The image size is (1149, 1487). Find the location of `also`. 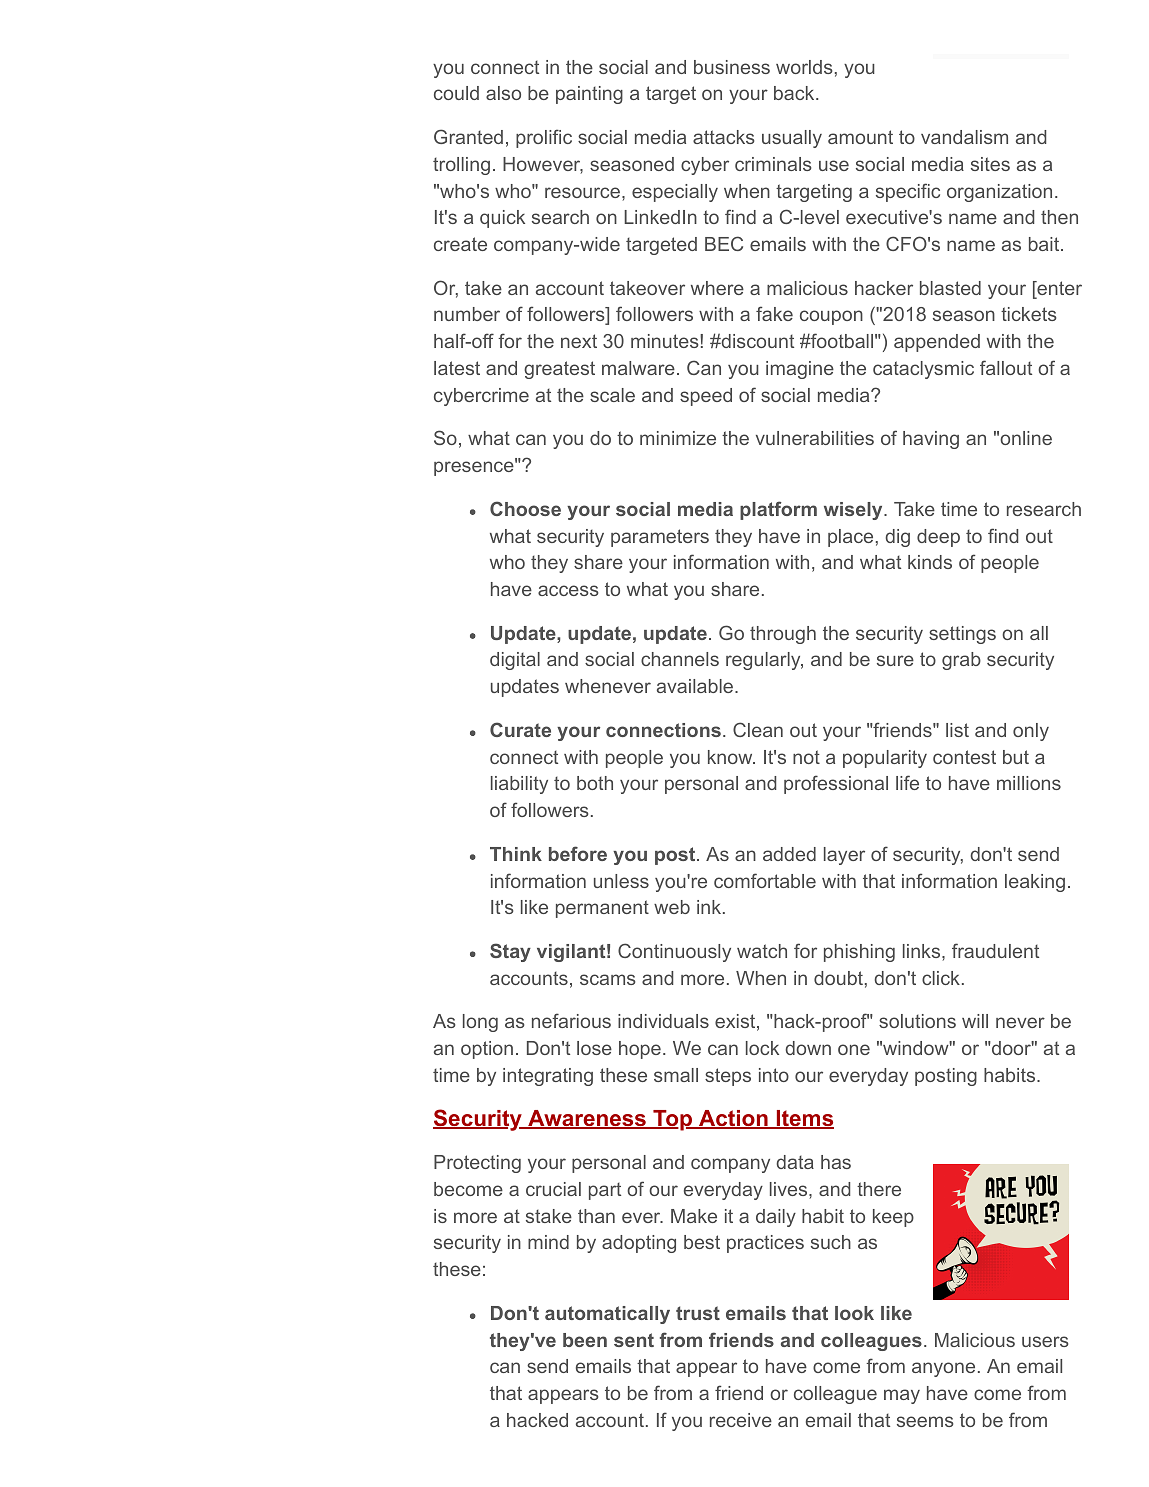

also is located at coordinates (503, 93).
